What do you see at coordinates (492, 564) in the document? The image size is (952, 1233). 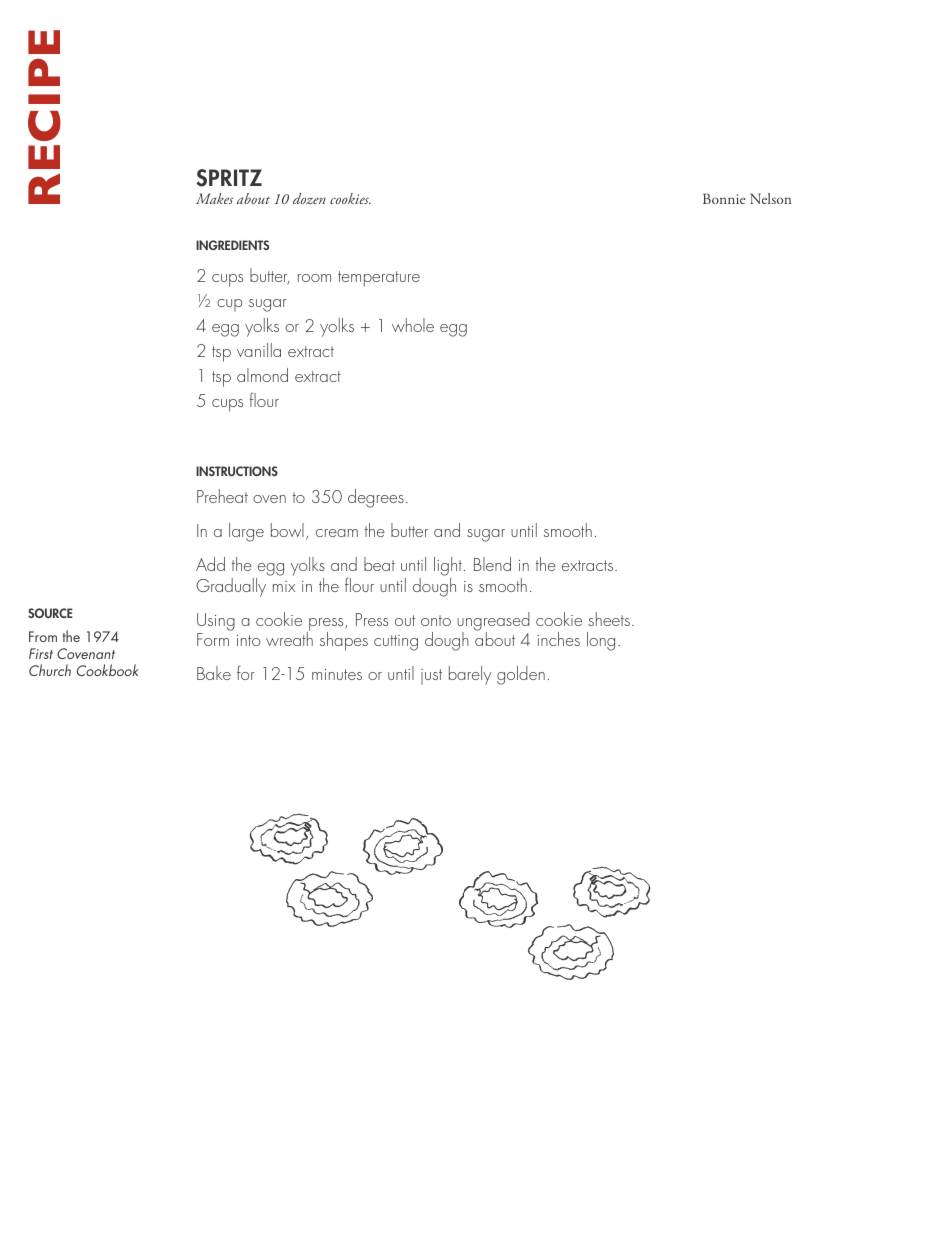 I see `Blend` at bounding box center [492, 564].
